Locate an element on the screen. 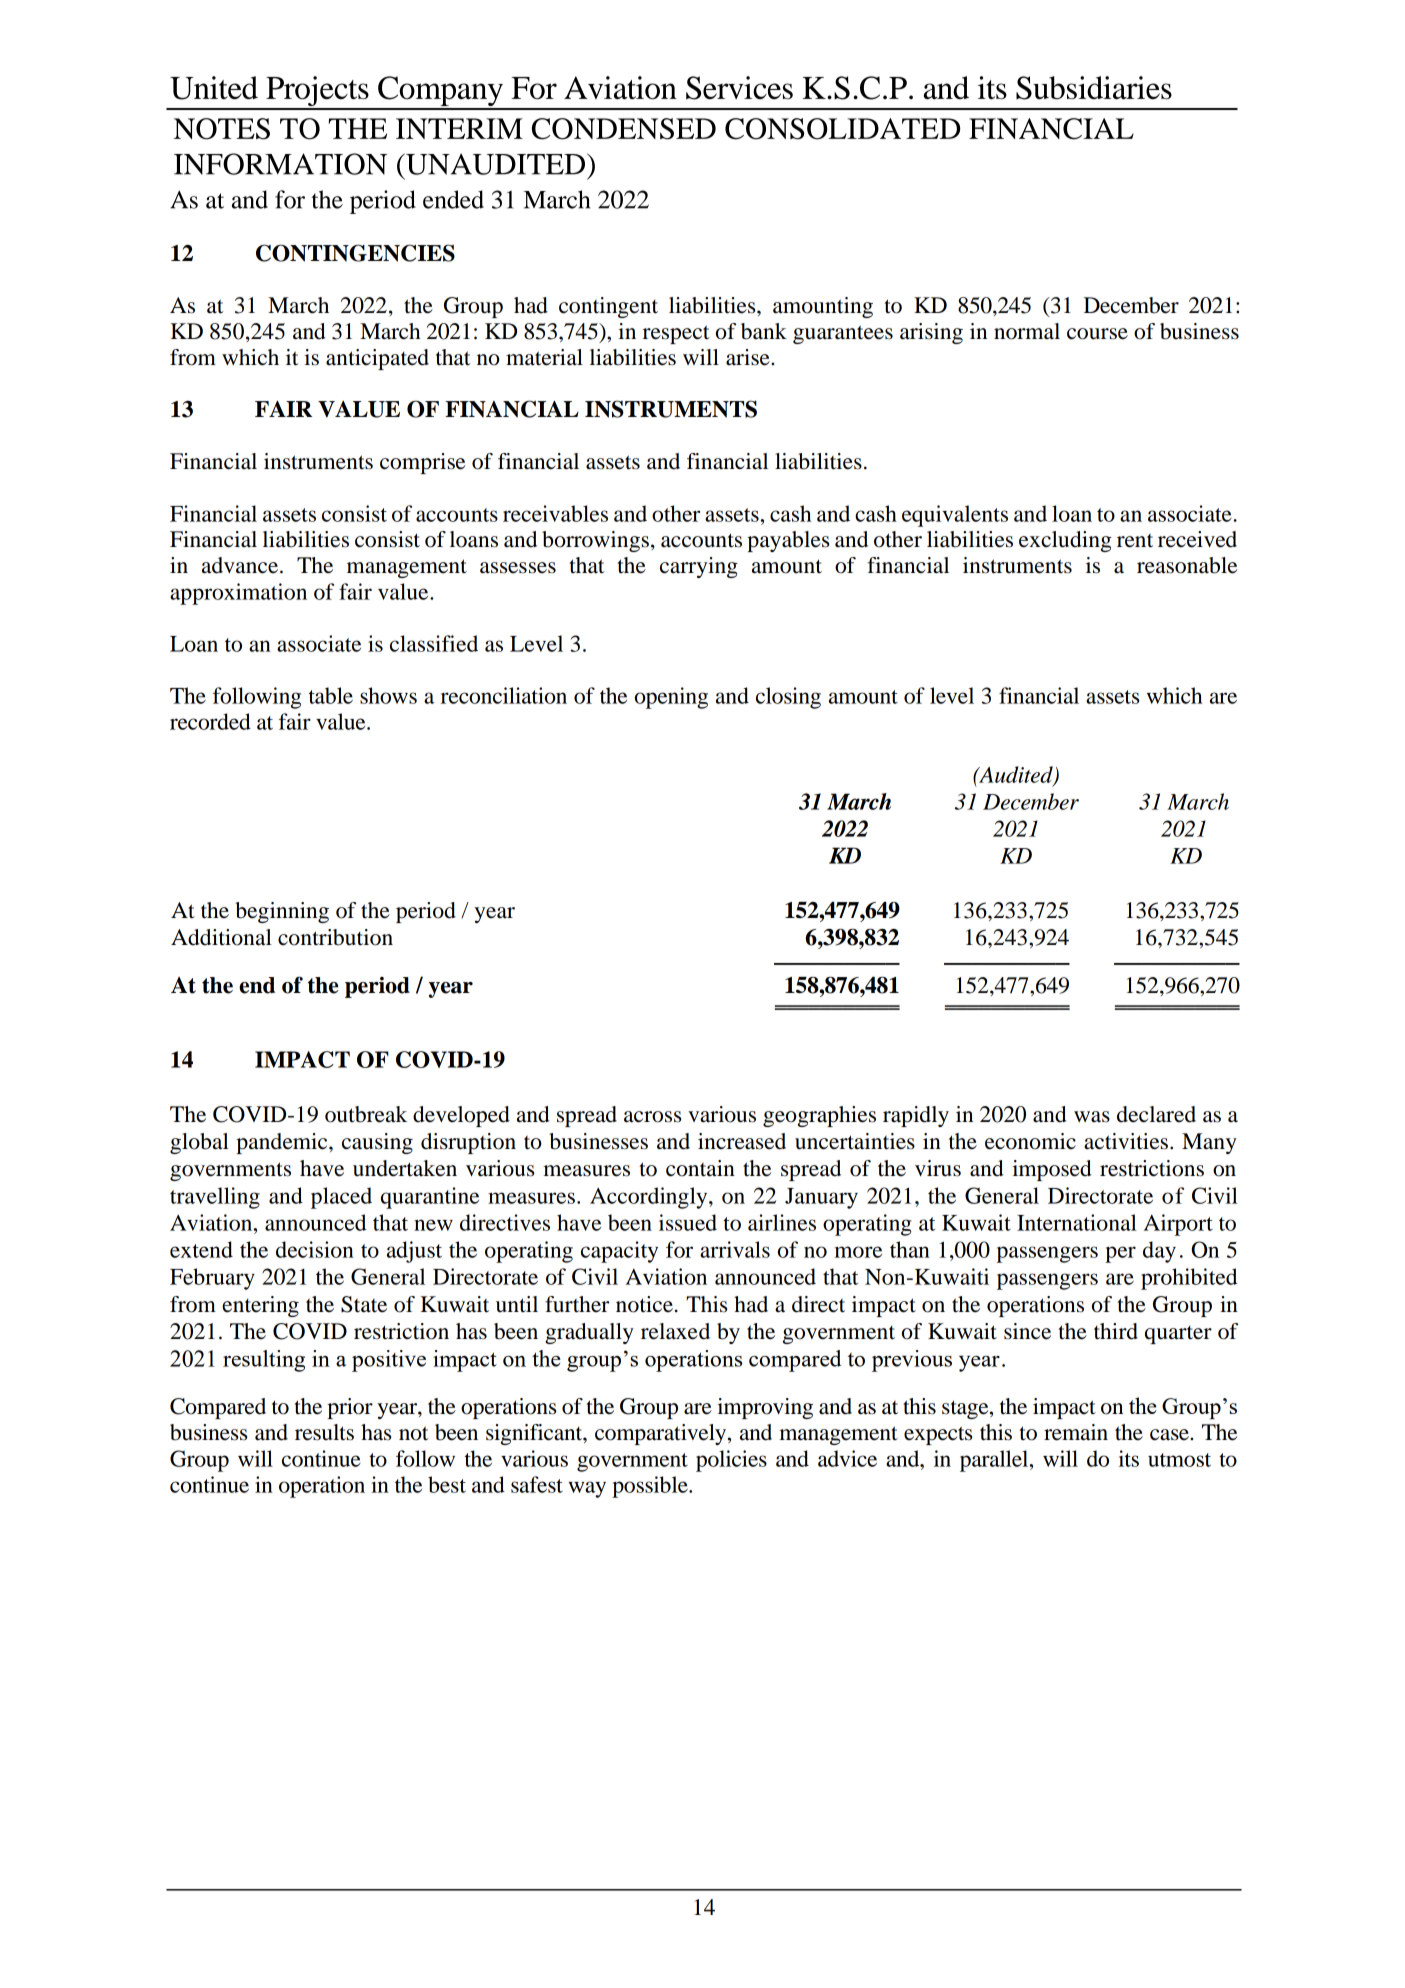 The image size is (1405, 1988). contribution is located at coordinates (335, 937).
